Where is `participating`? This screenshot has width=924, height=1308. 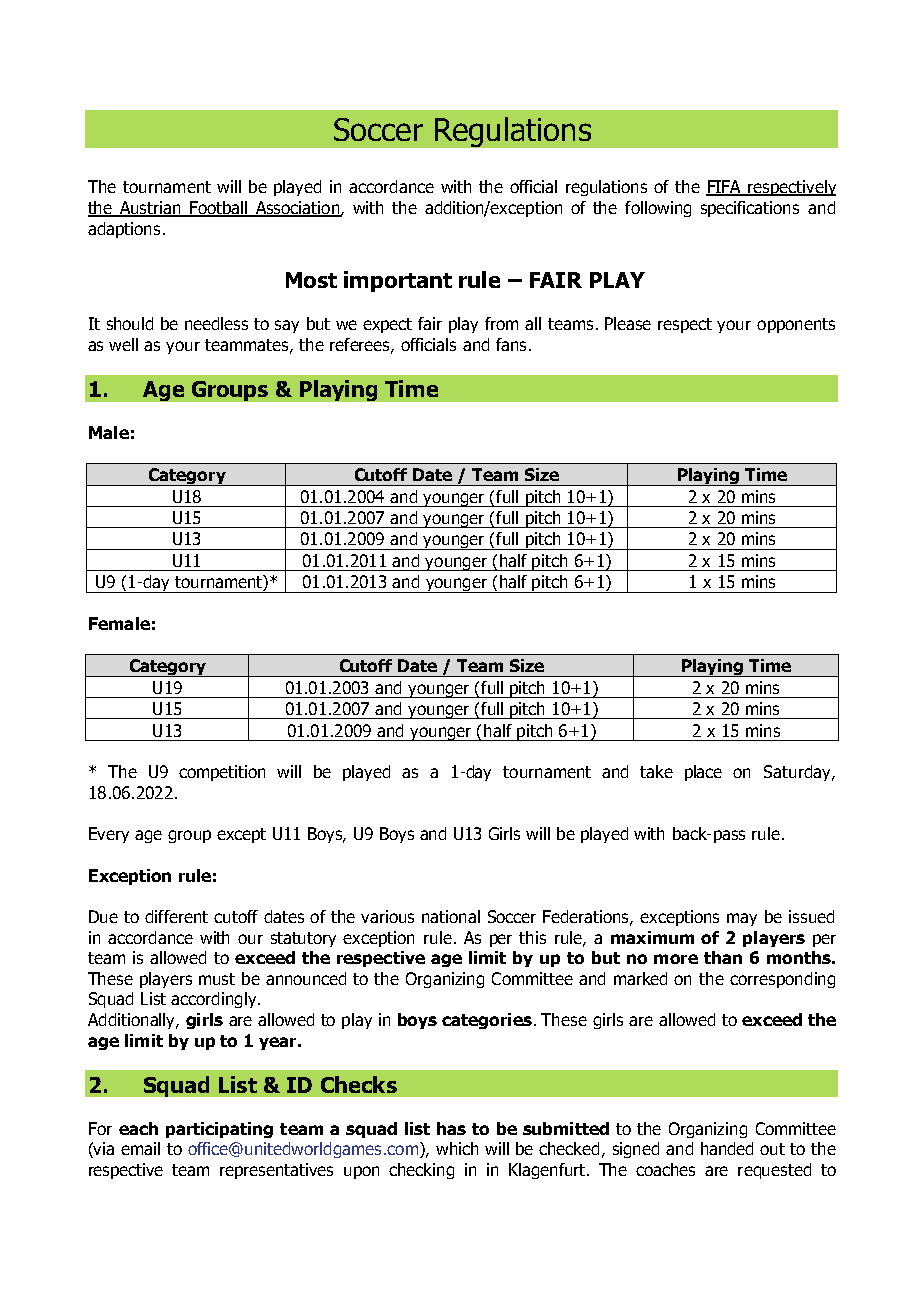 participating is located at coordinates (219, 1130).
